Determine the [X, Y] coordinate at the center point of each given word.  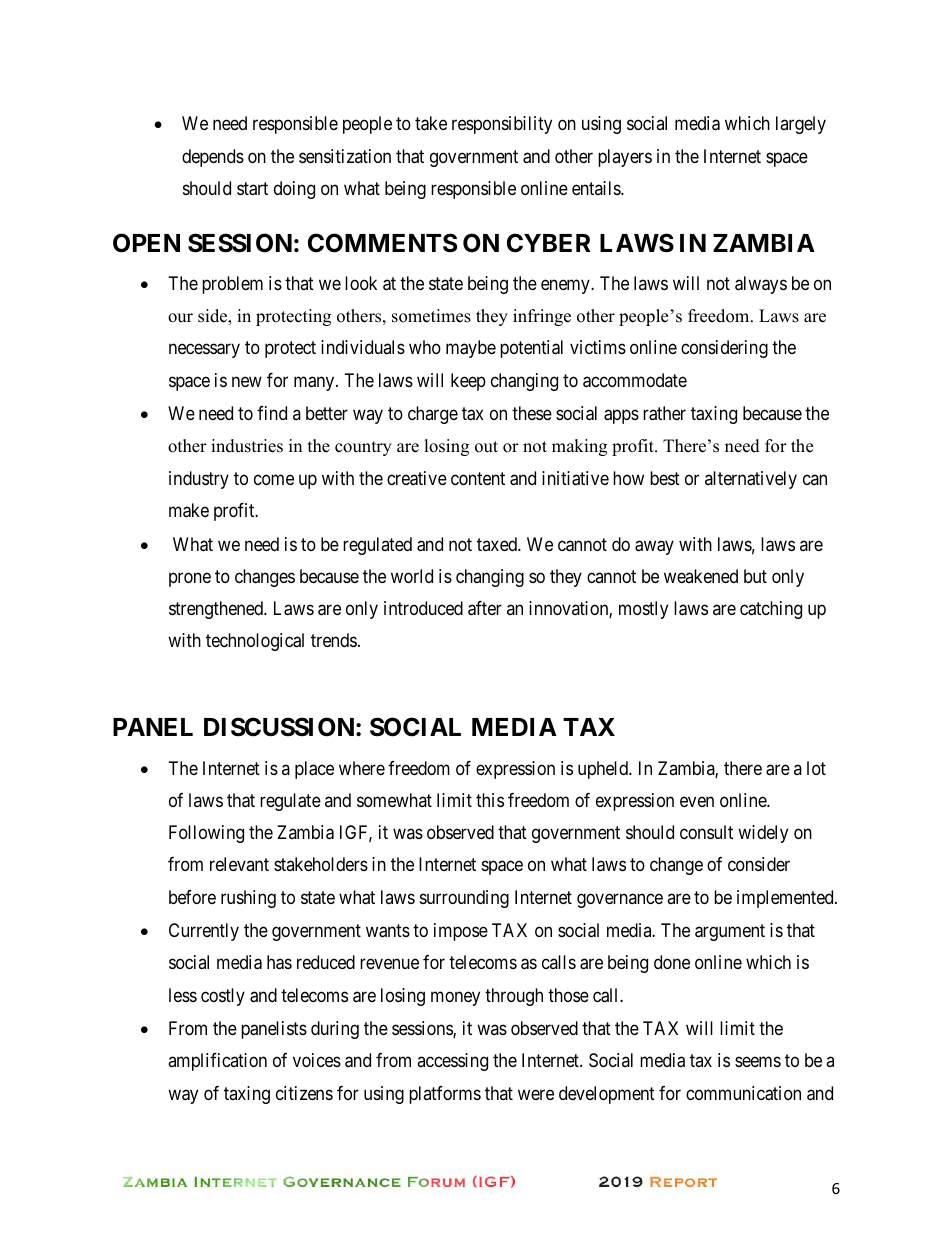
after [485, 608]
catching [771, 610]
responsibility [502, 125]
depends [213, 158]
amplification [217, 1062]
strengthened [217, 610]
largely [801, 125]
